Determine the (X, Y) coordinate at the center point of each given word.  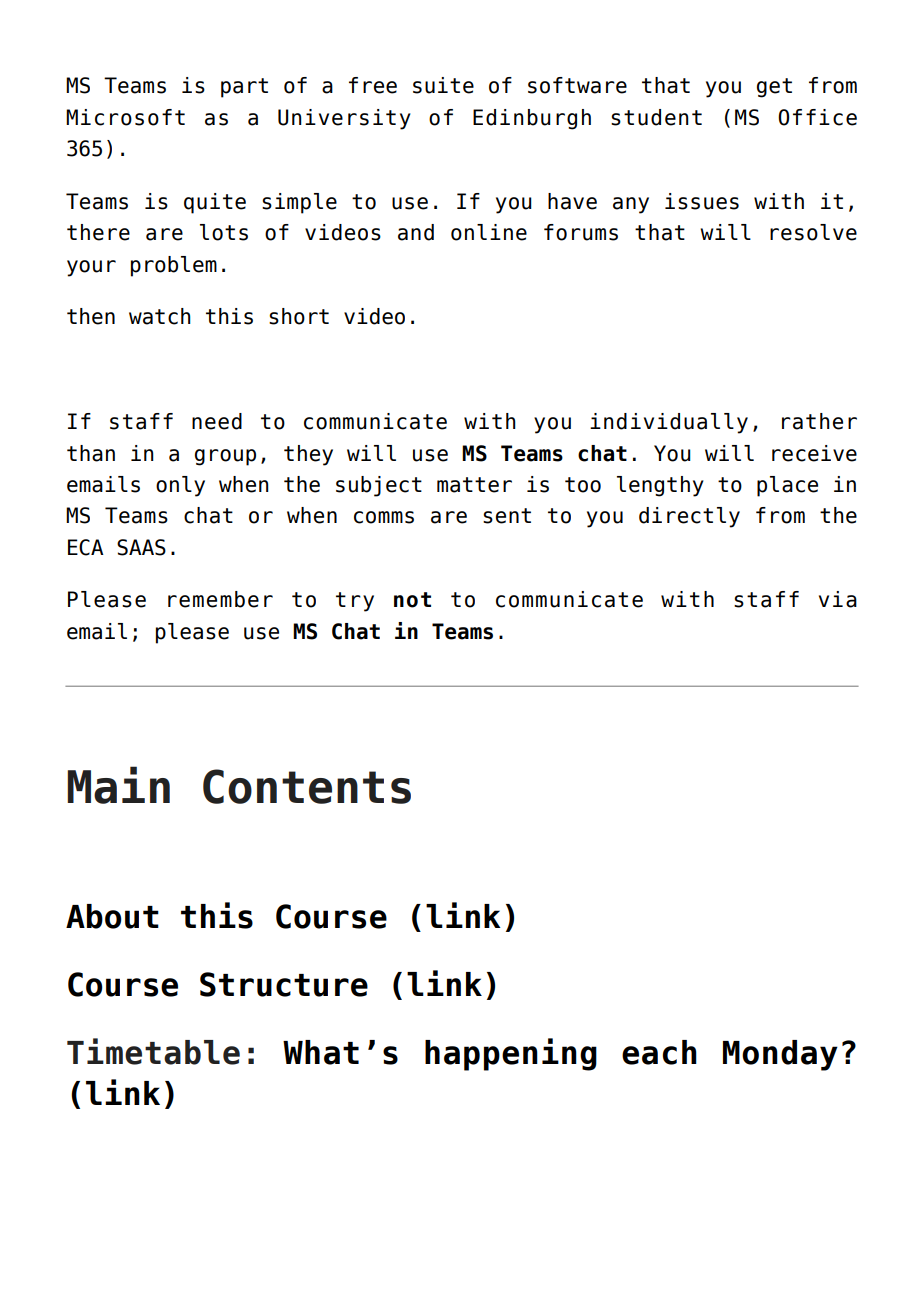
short (299, 316)
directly (689, 517)
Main (118, 785)
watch (160, 316)
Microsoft (125, 117)
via (838, 599)
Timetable (153, 1051)
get (774, 88)
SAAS (141, 547)
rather (819, 421)
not (412, 600)
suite (443, 85)
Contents (307, 786)
